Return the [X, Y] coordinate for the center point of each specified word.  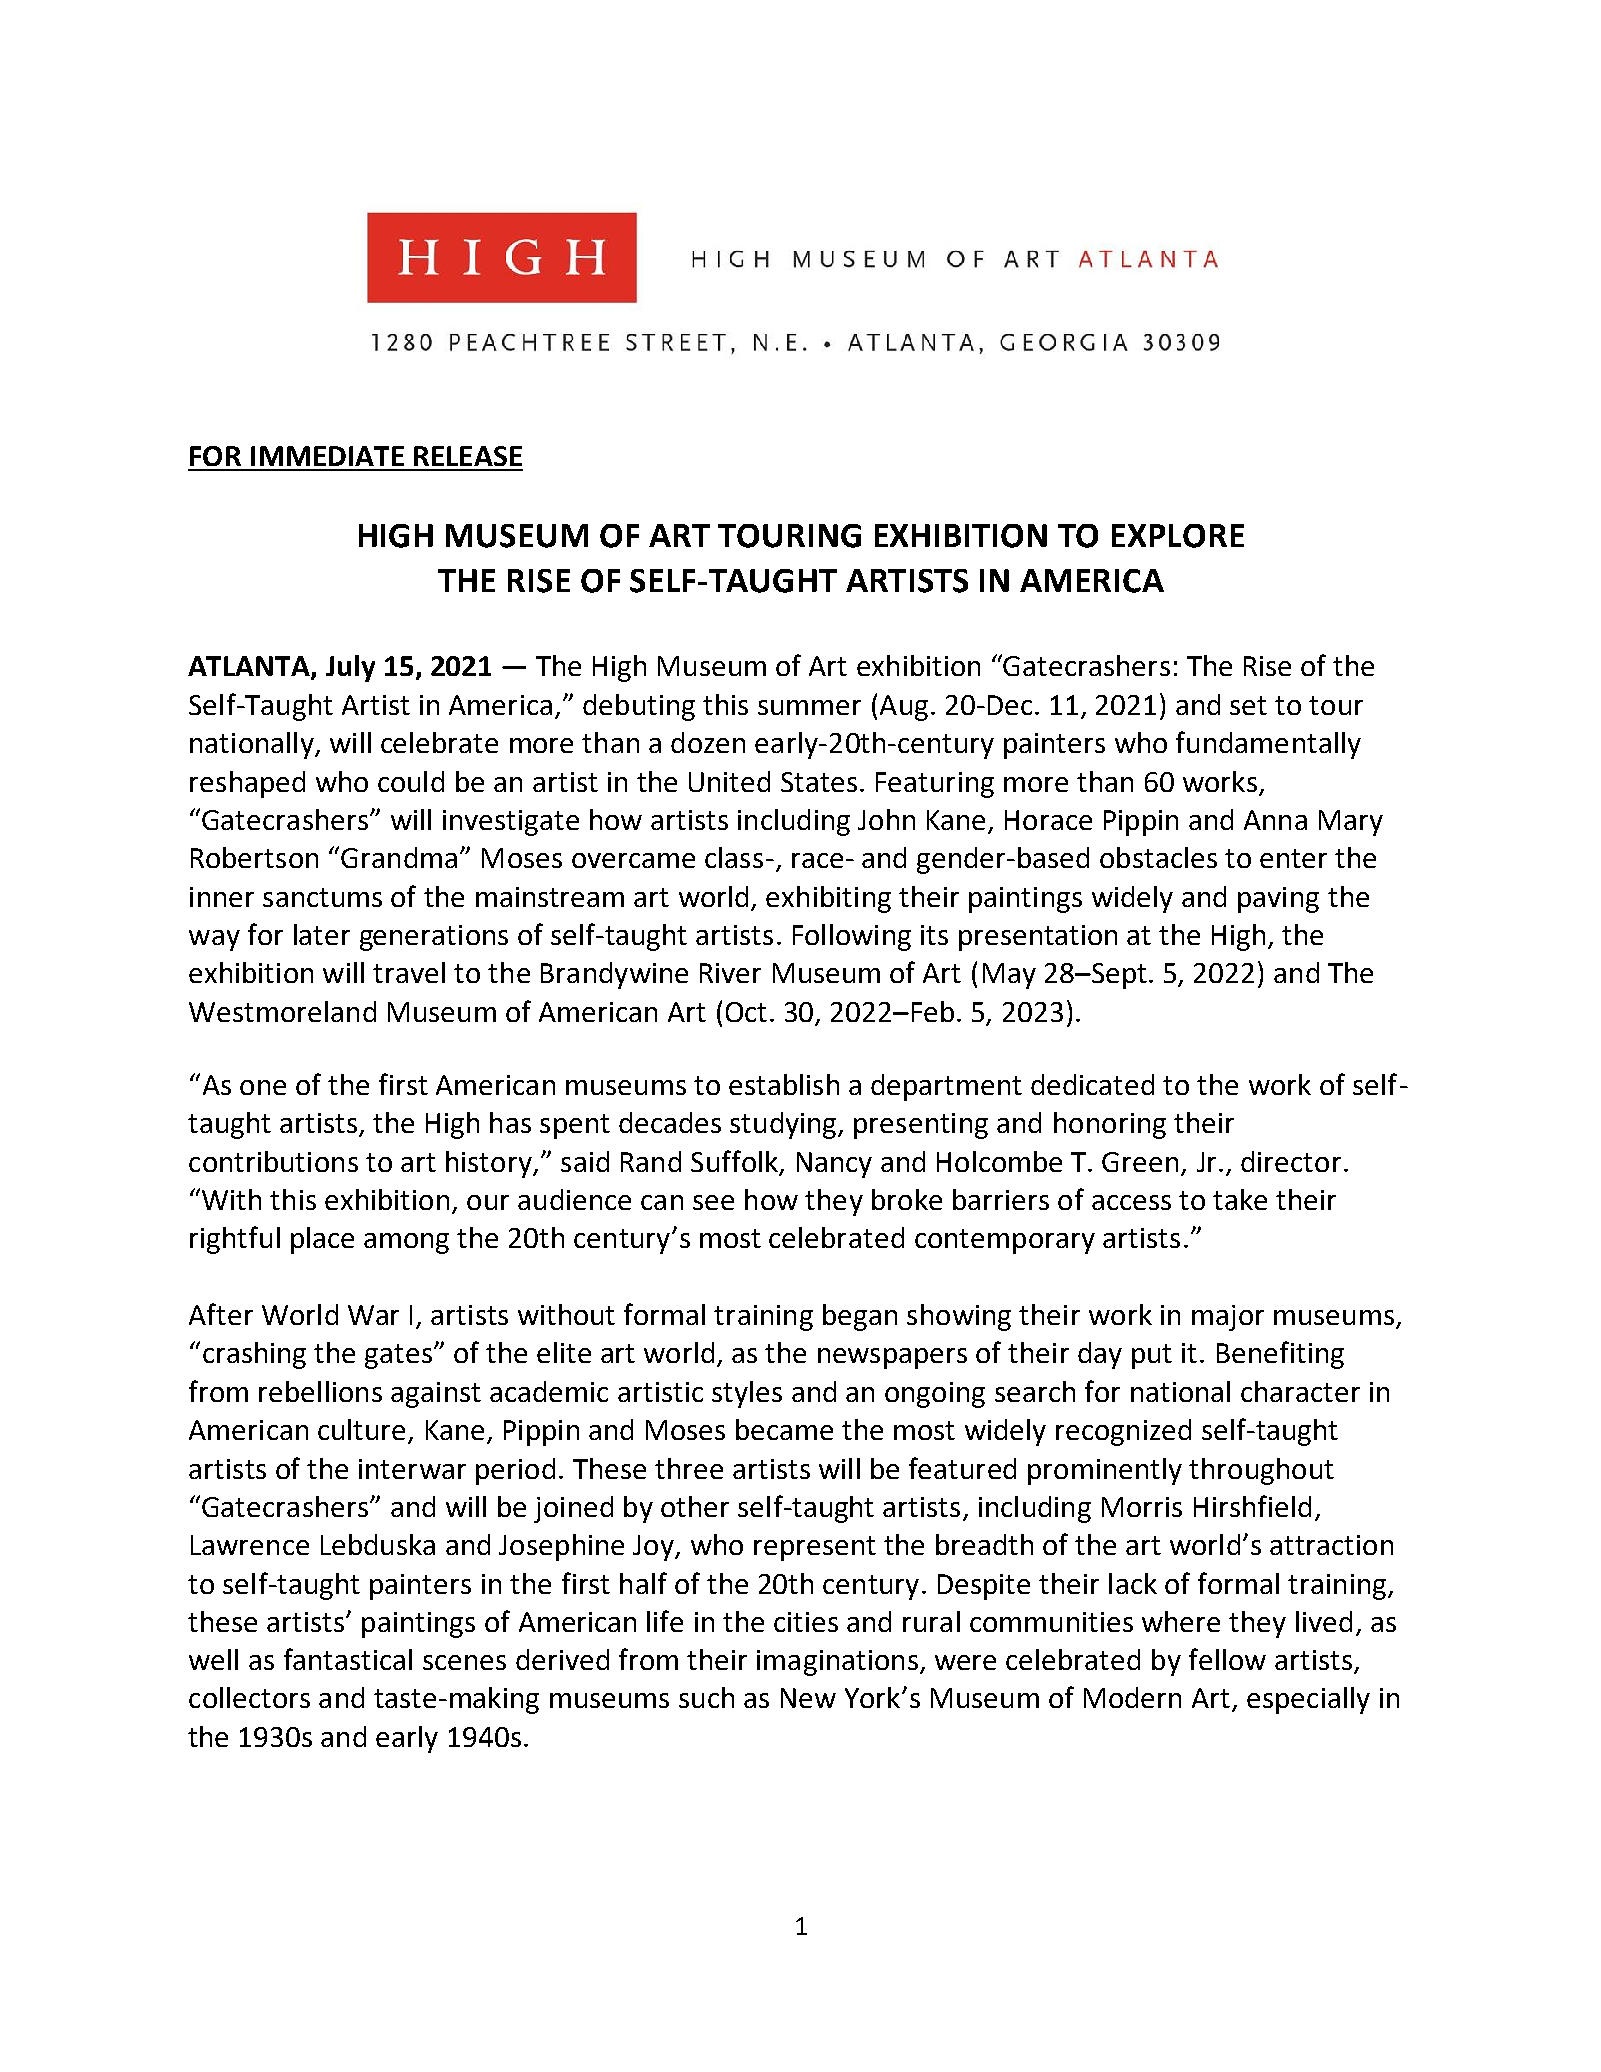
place [322, 1240]
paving [1278, 900]
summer [809, 707]
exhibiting [828, 899]
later [322, 934]
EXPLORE [1178, 536]
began [860, 1317]
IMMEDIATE [327, 456]
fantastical [348, 1659]
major [1228, 1318]
